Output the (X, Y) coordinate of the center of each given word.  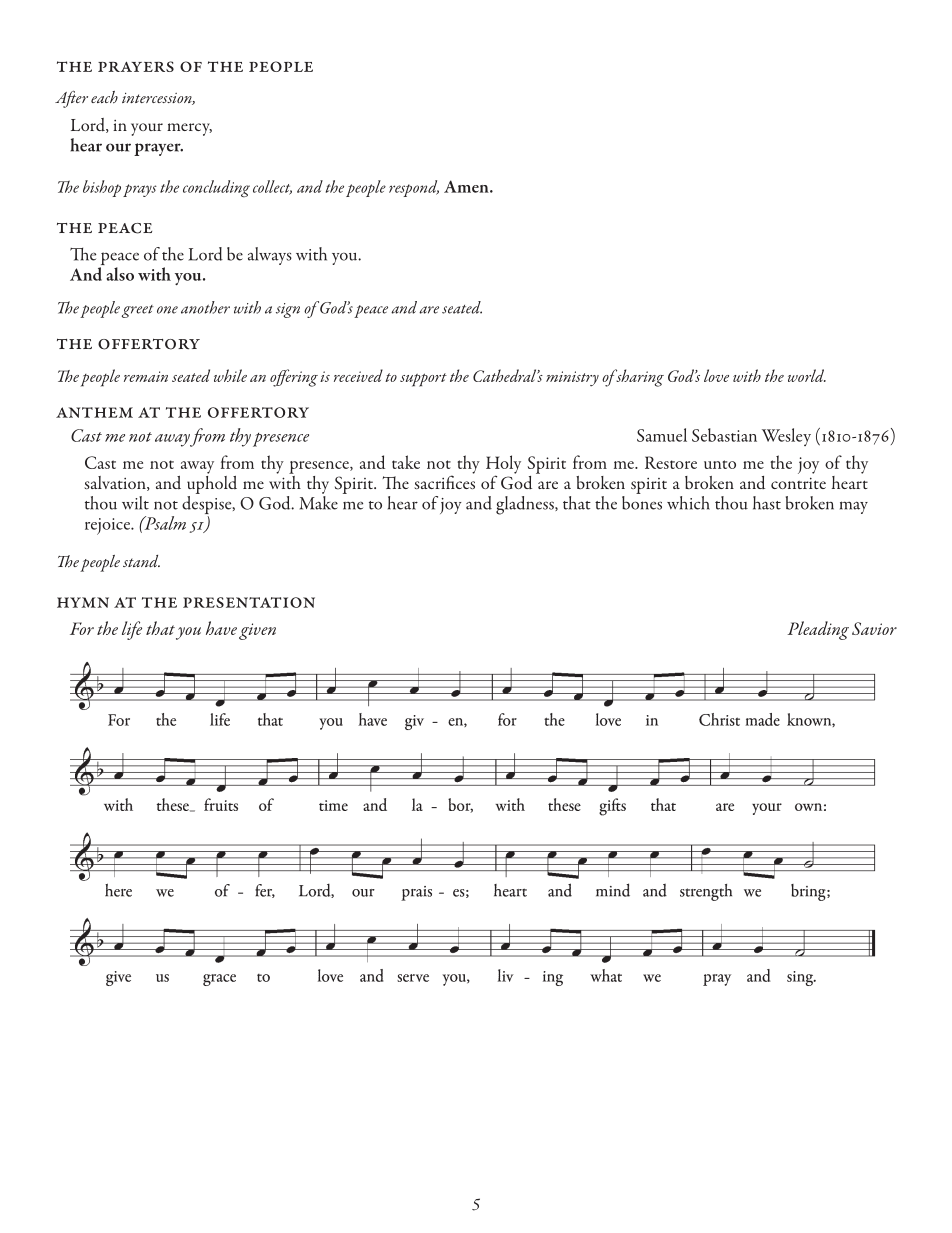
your (147, 129)
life (132, 630)
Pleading (818, 630)
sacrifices (444, 481)
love (716, 375)
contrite (798, 483)
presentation (249, 602)
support (423, 380)
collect (272, 187)
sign (288, 310)
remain (146, 376)
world (807, 375)
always (270, 256)
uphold (212, 483)
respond (414, 188)
